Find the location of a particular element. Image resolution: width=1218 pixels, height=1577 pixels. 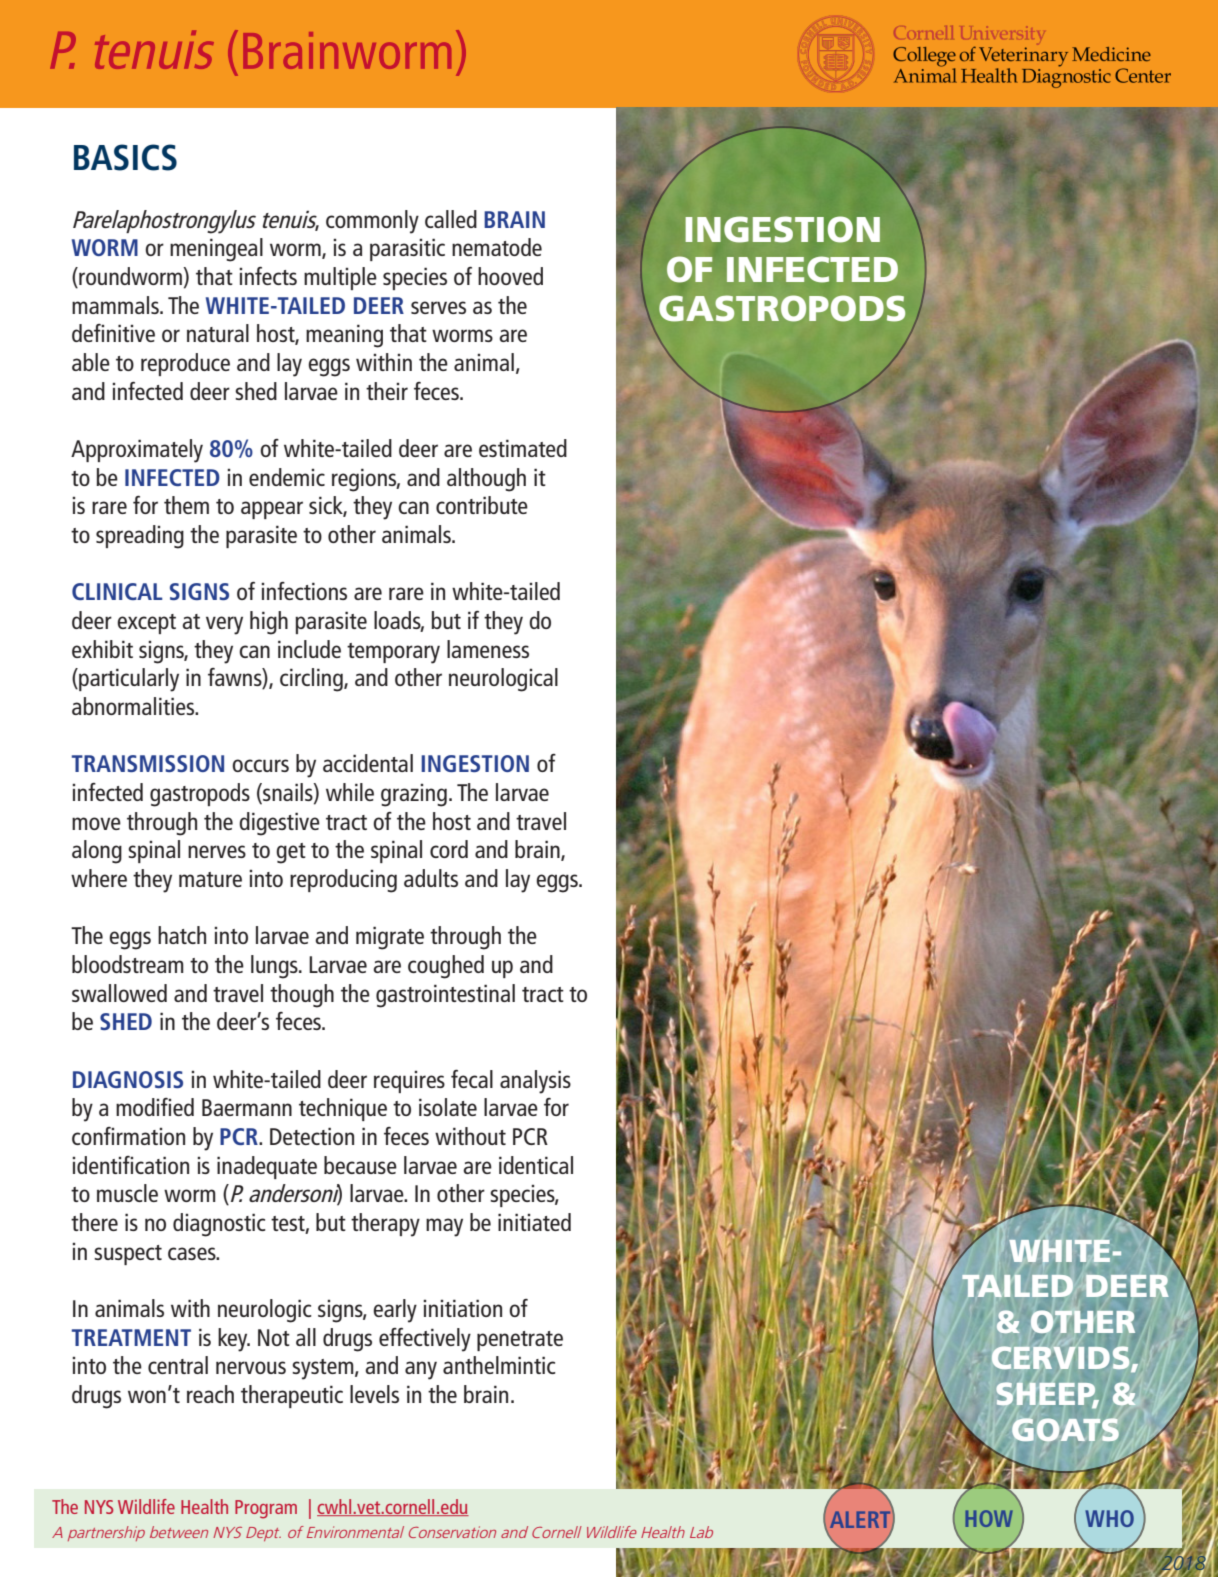

cord is located at coordinates (449, 849).
